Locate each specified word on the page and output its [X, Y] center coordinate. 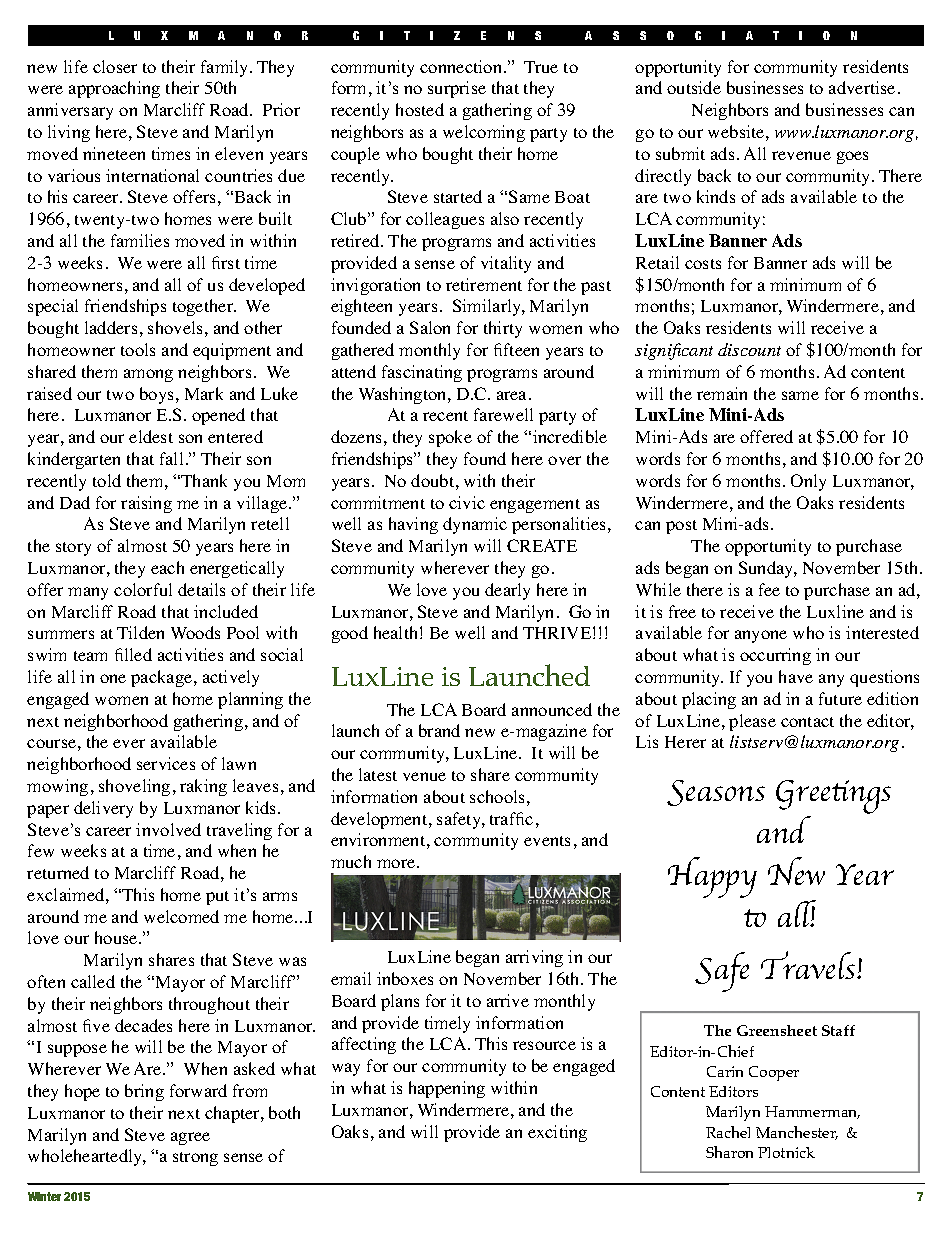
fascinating [422, 373]
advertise [862, 87]
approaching [114, 89]
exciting [557, 1133]
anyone [761, 636]
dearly [507, 591]
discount [749, 349]
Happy [712, 877]
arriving [534, 958]
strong [195, 1159]
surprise [457, 89]
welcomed [181, 916]
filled [133, 654]
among [148, 375]
